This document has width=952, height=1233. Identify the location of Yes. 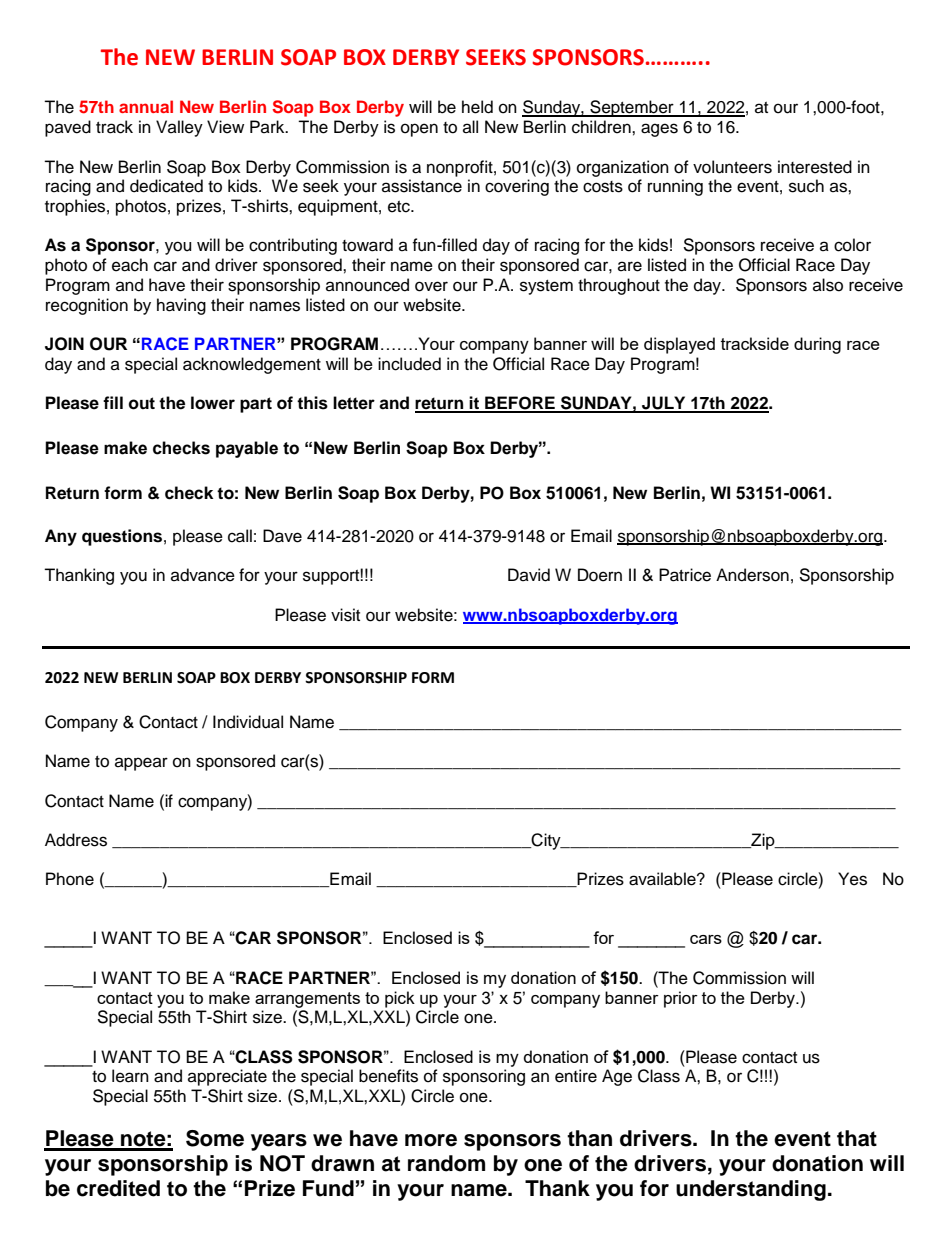
(852, 879).
